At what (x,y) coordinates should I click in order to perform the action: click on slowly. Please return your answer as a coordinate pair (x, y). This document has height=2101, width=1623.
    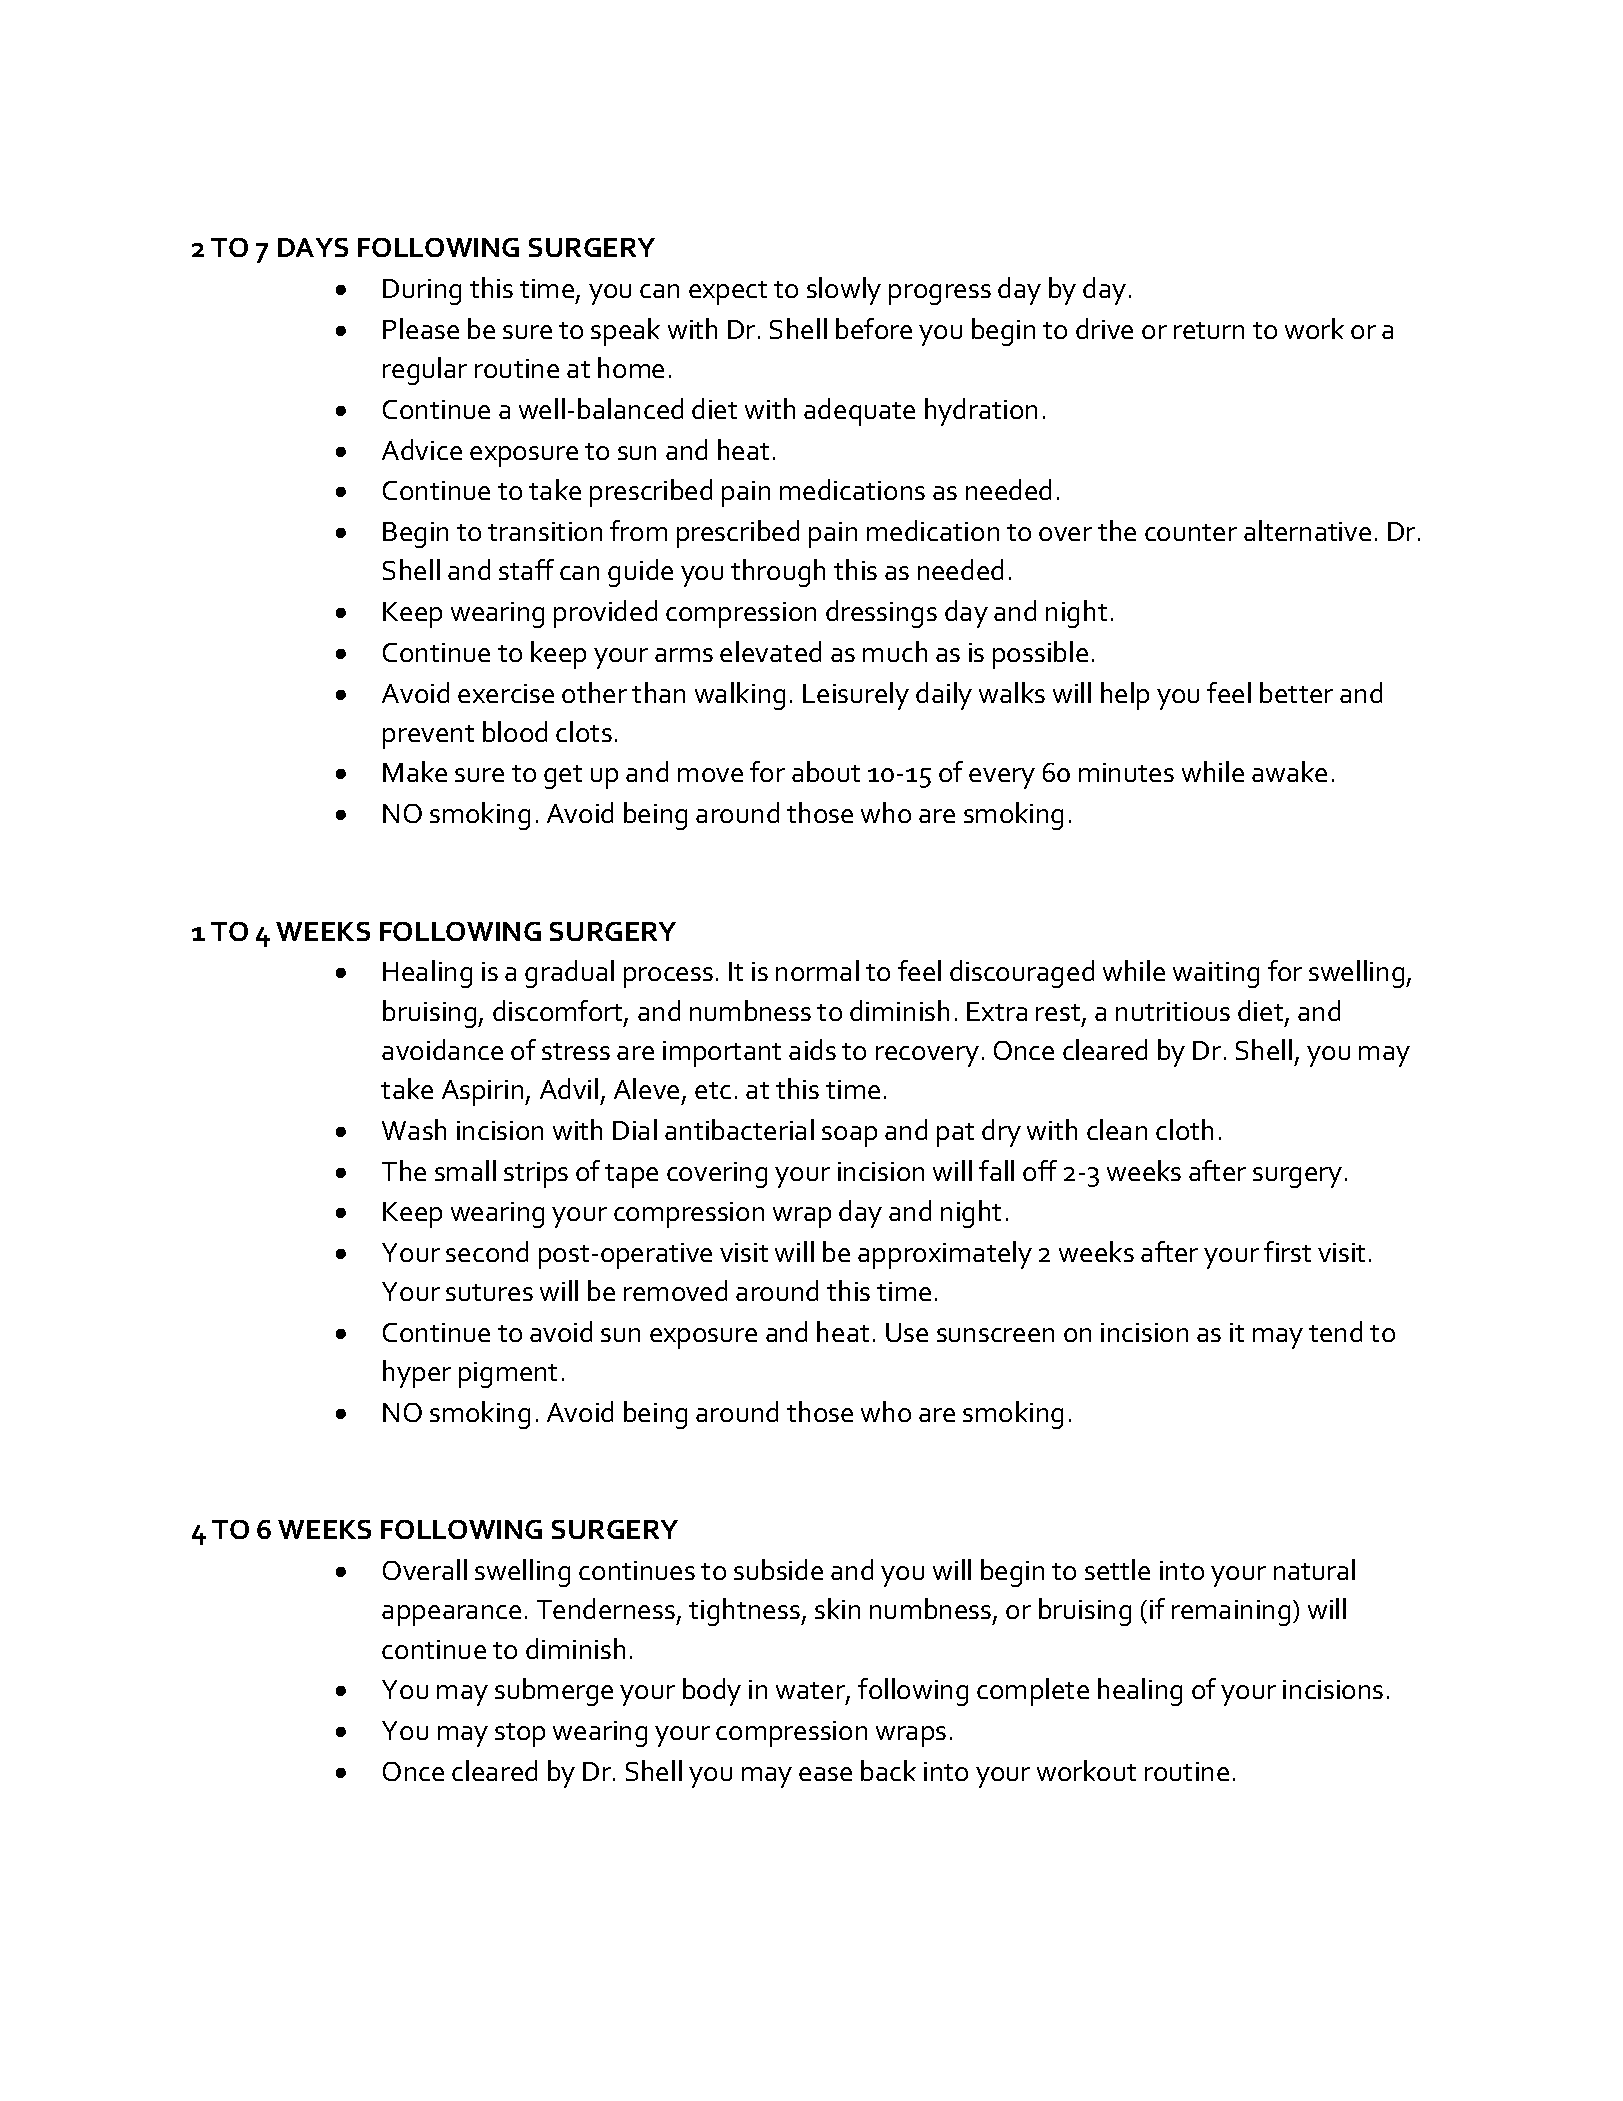
    Looking at the image, I should click on (844, 291).
